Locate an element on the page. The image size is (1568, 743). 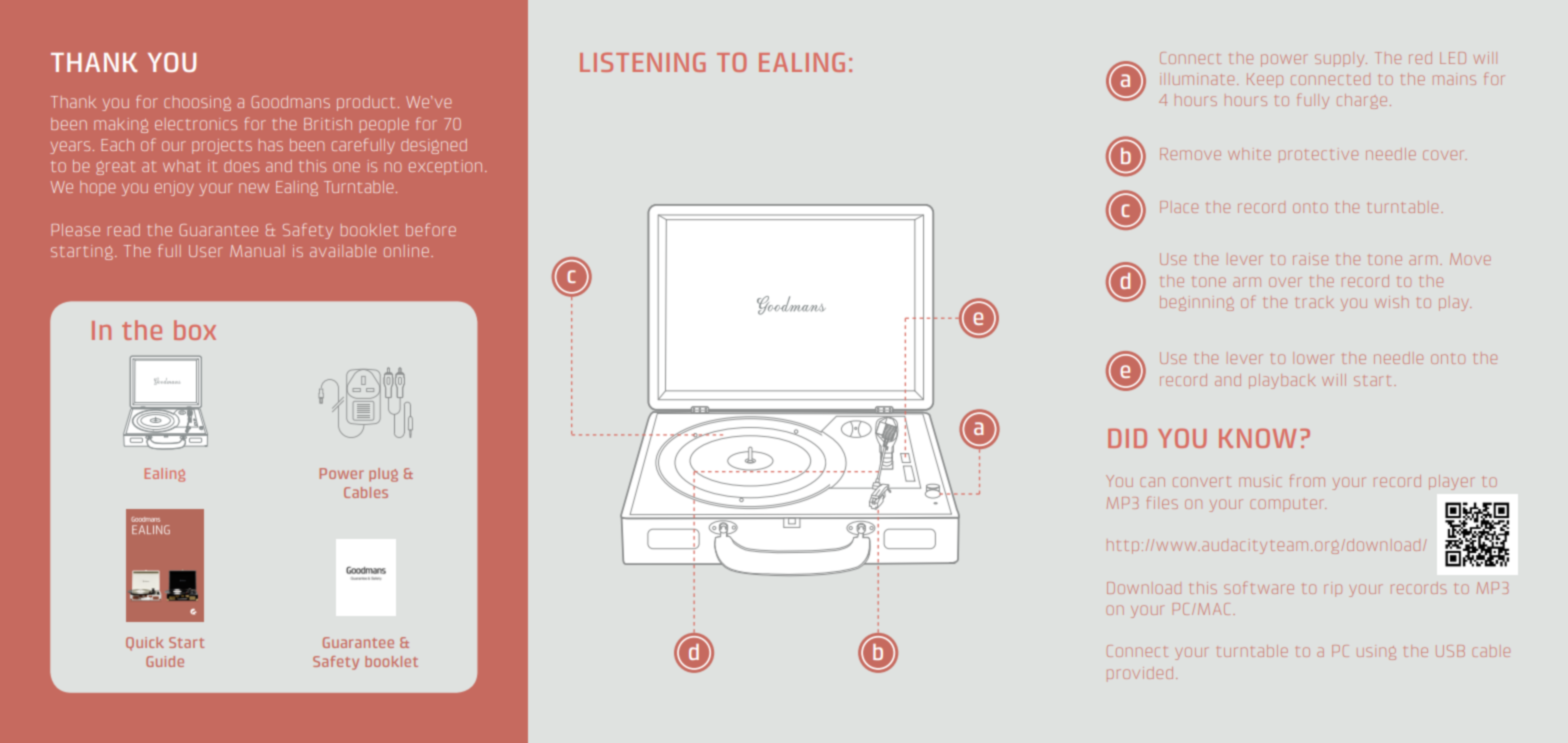
choosing is located at coordinates (197, 103).
